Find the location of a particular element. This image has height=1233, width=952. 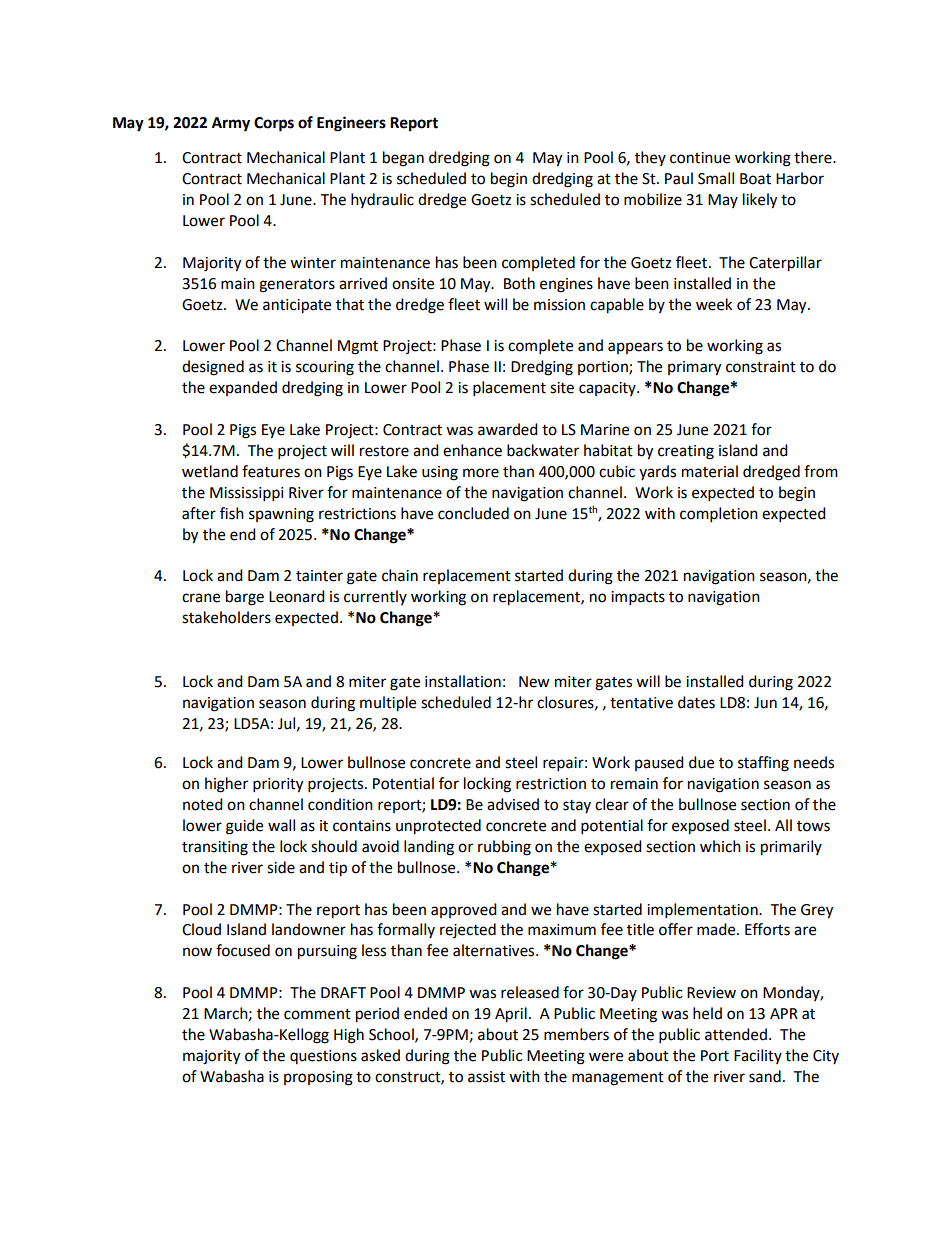

expanded is located at coordinates (243, 388).
